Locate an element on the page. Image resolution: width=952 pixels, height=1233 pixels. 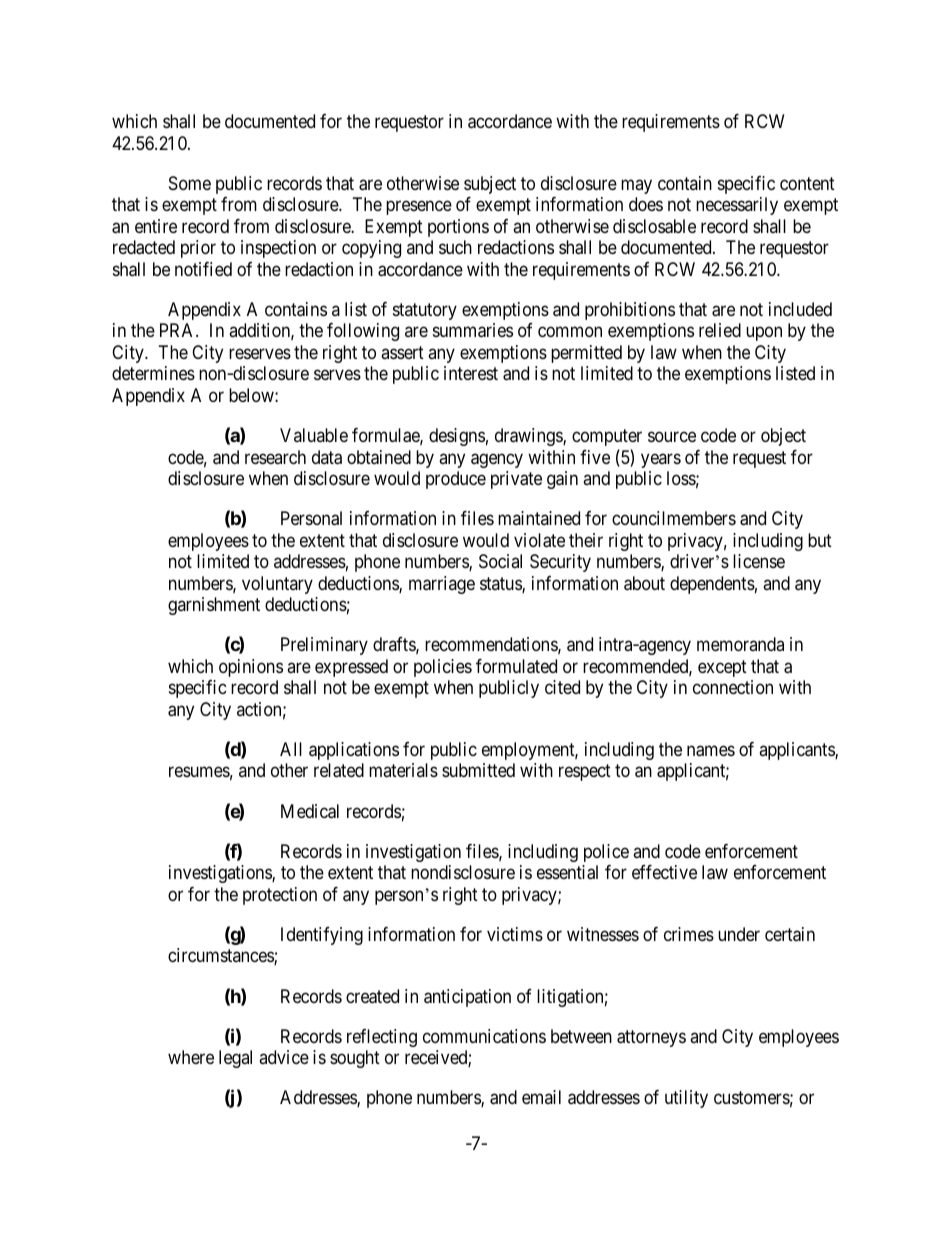
formulated is located at coordinates (516, 666).
